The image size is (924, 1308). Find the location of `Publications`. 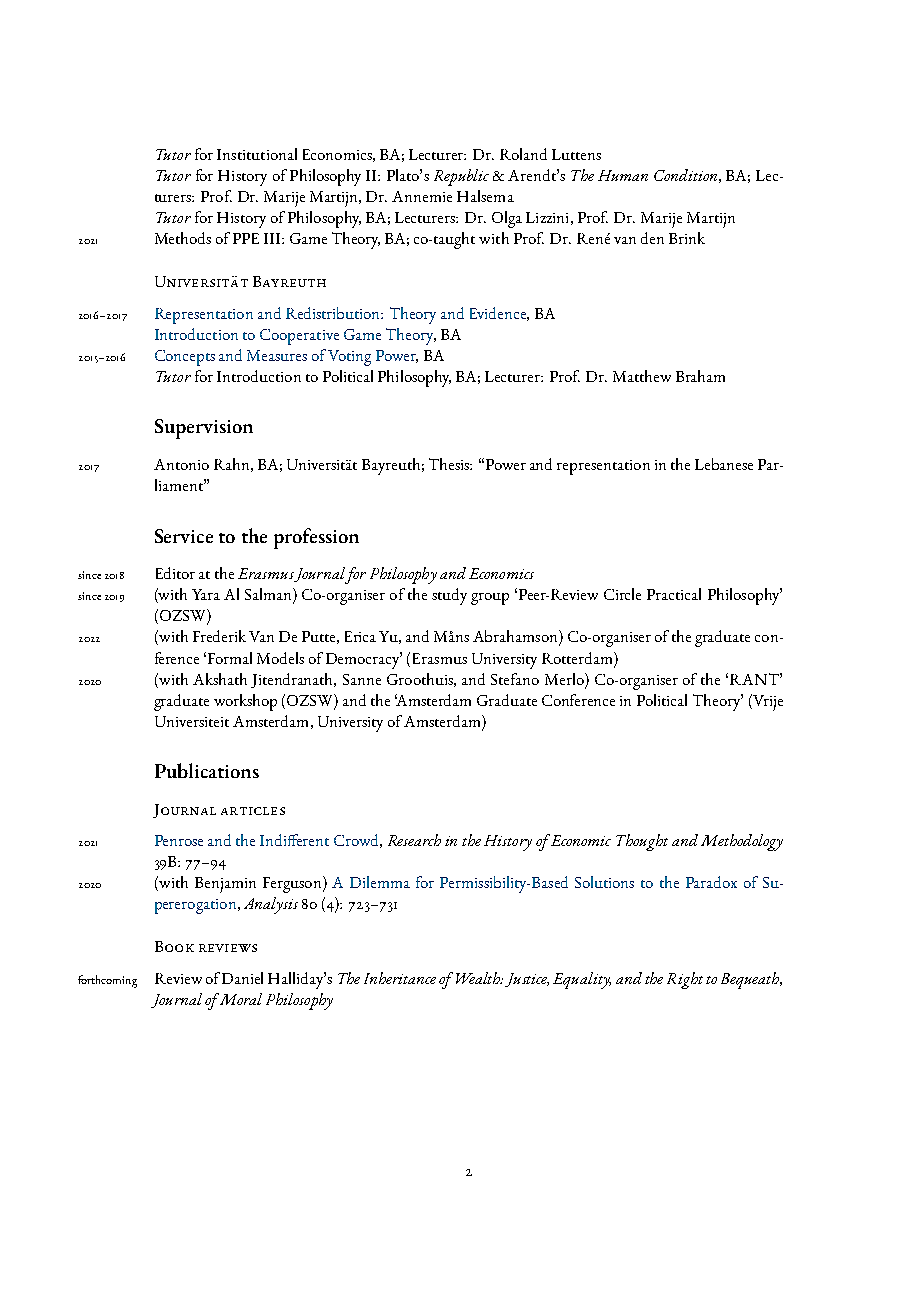

Publications is located at coordinates (207, 770).
